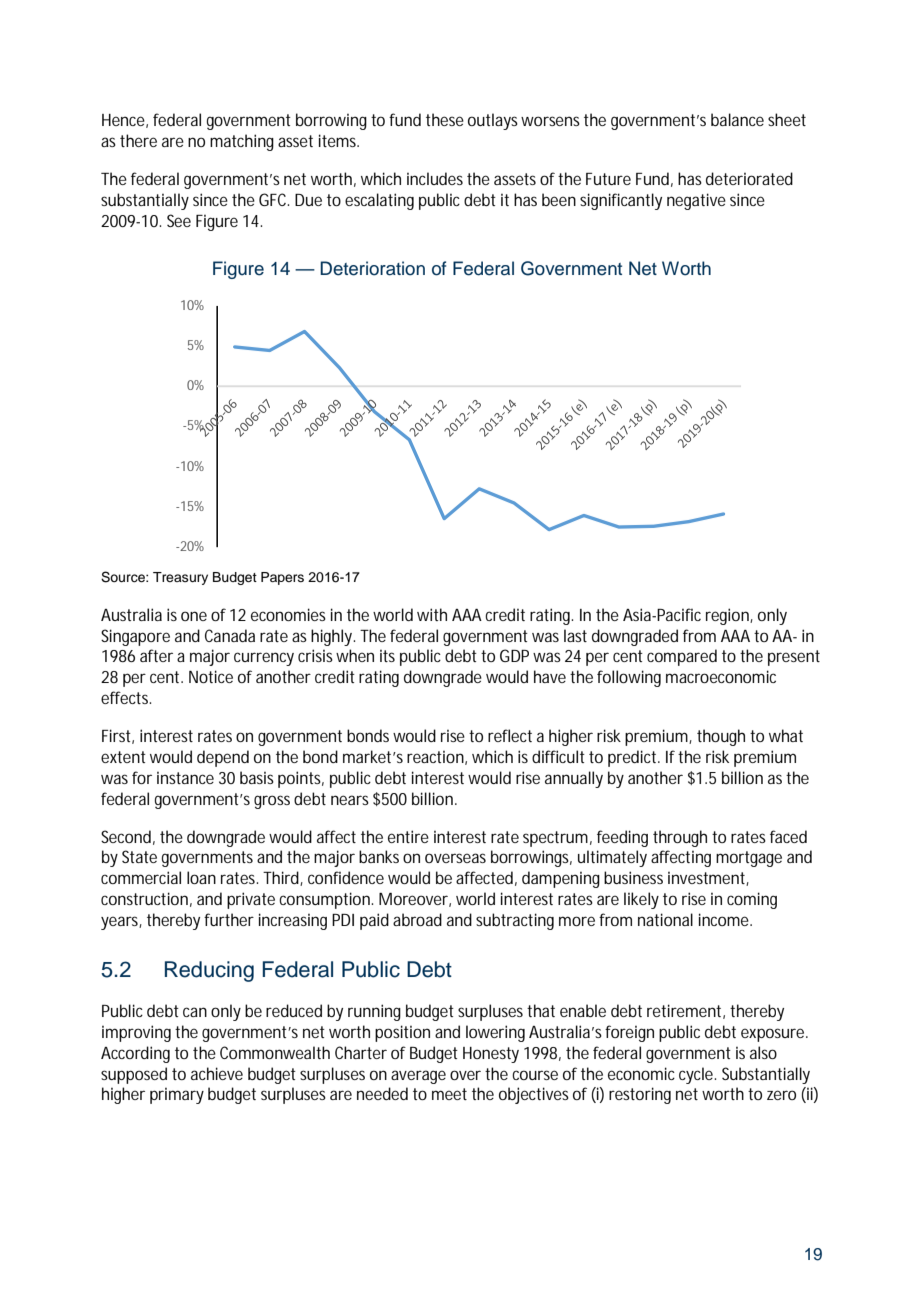 The height and width of the page is (1308, 924). Describe the element at coordinates (728, 616) in the page. I see `region` at that location.
